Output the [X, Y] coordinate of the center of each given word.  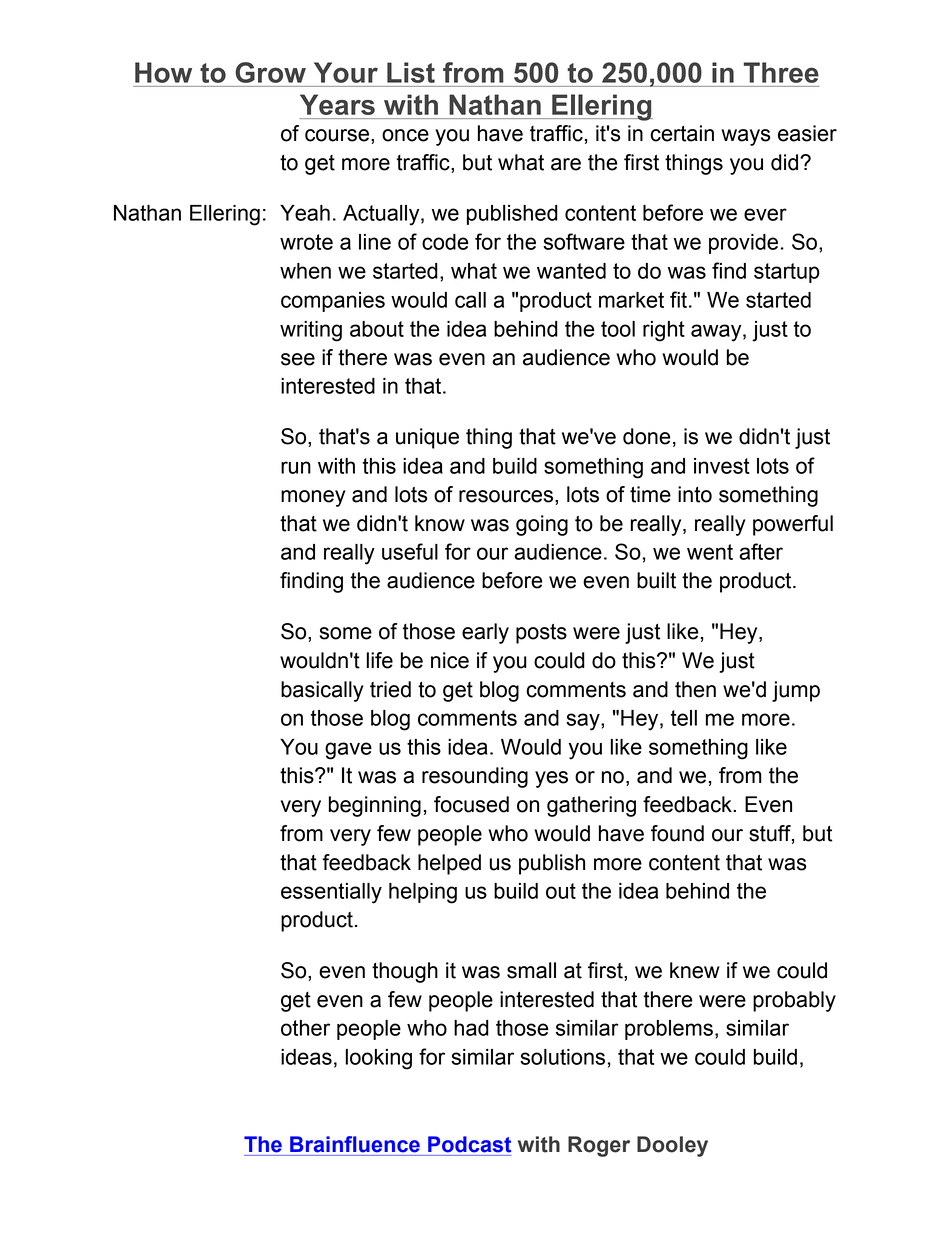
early [485, 633]
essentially [331, 893]
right [664, 331]
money [313, 498]
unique [427, 438]
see [298, 359]
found [677, 833]
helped [449, 864]
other [305, 1028]
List [411, 72]
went [710, 552]
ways [746, 137]
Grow [271, 72]
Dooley [672, 1146]
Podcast [469, 1144]
